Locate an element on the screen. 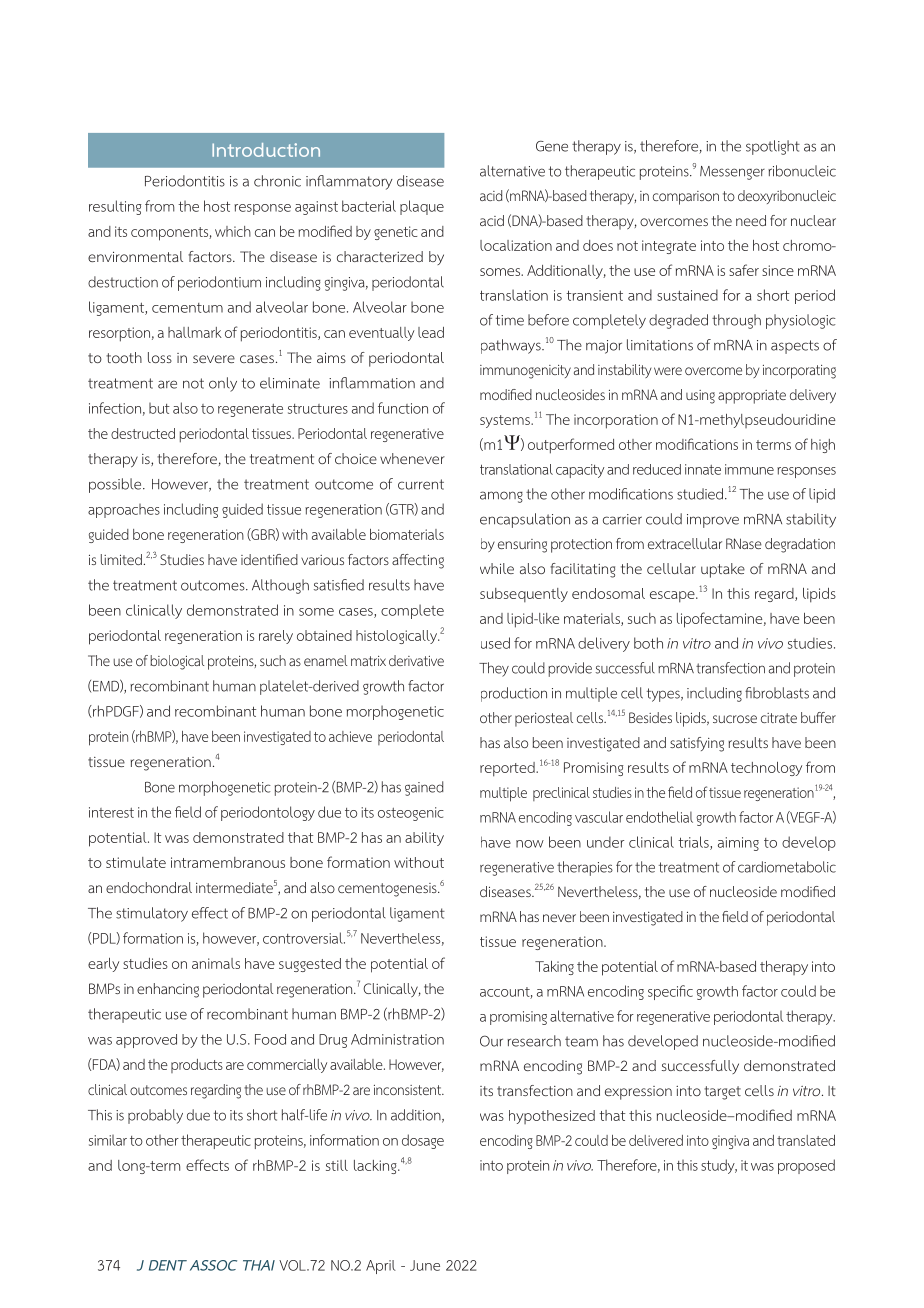 This screenshot has width=924, height=1308. current is located at coordinates (421, 484).
